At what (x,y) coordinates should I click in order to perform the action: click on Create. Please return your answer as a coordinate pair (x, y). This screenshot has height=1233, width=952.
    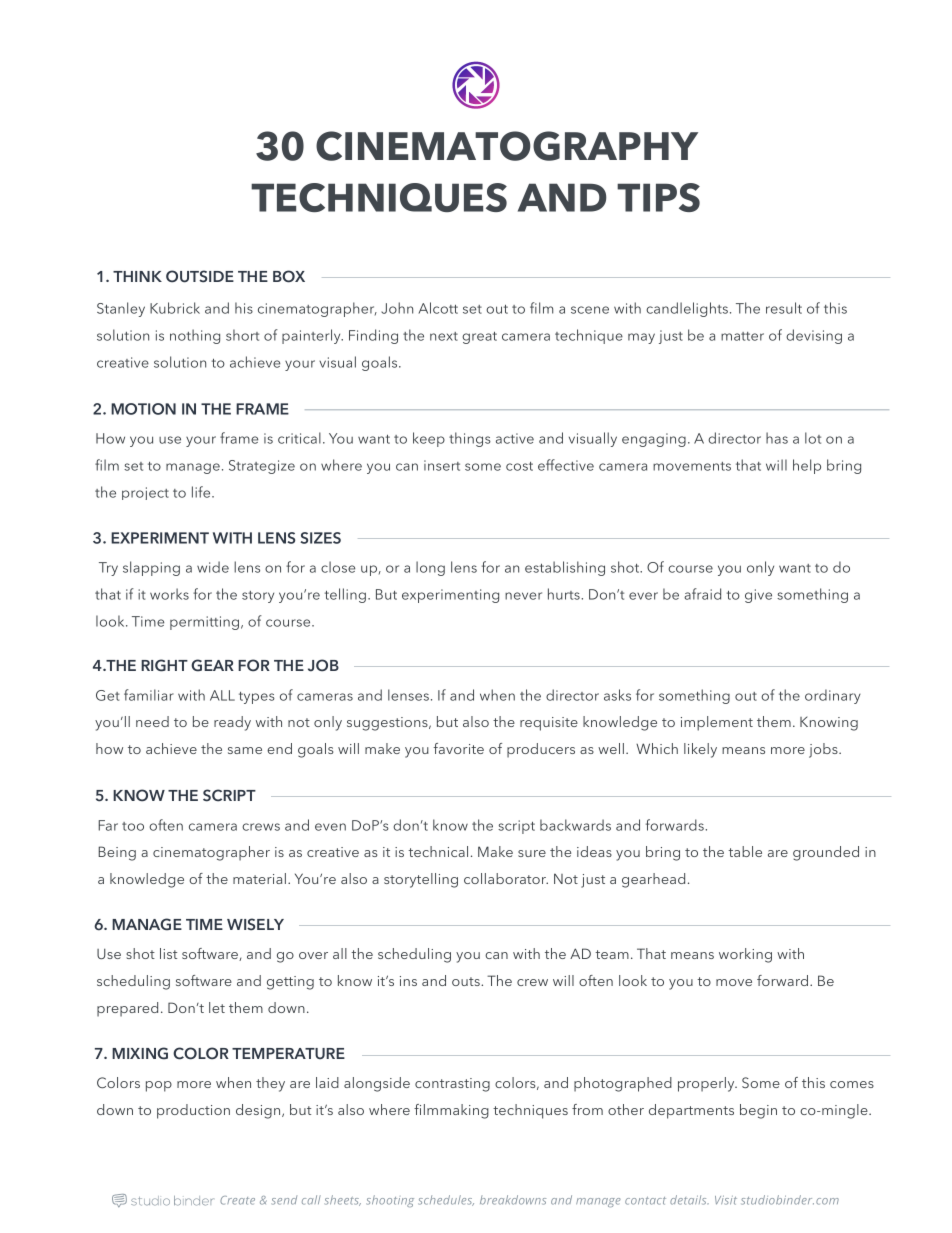
    Looking at the image, I should click on (237, 1200).
